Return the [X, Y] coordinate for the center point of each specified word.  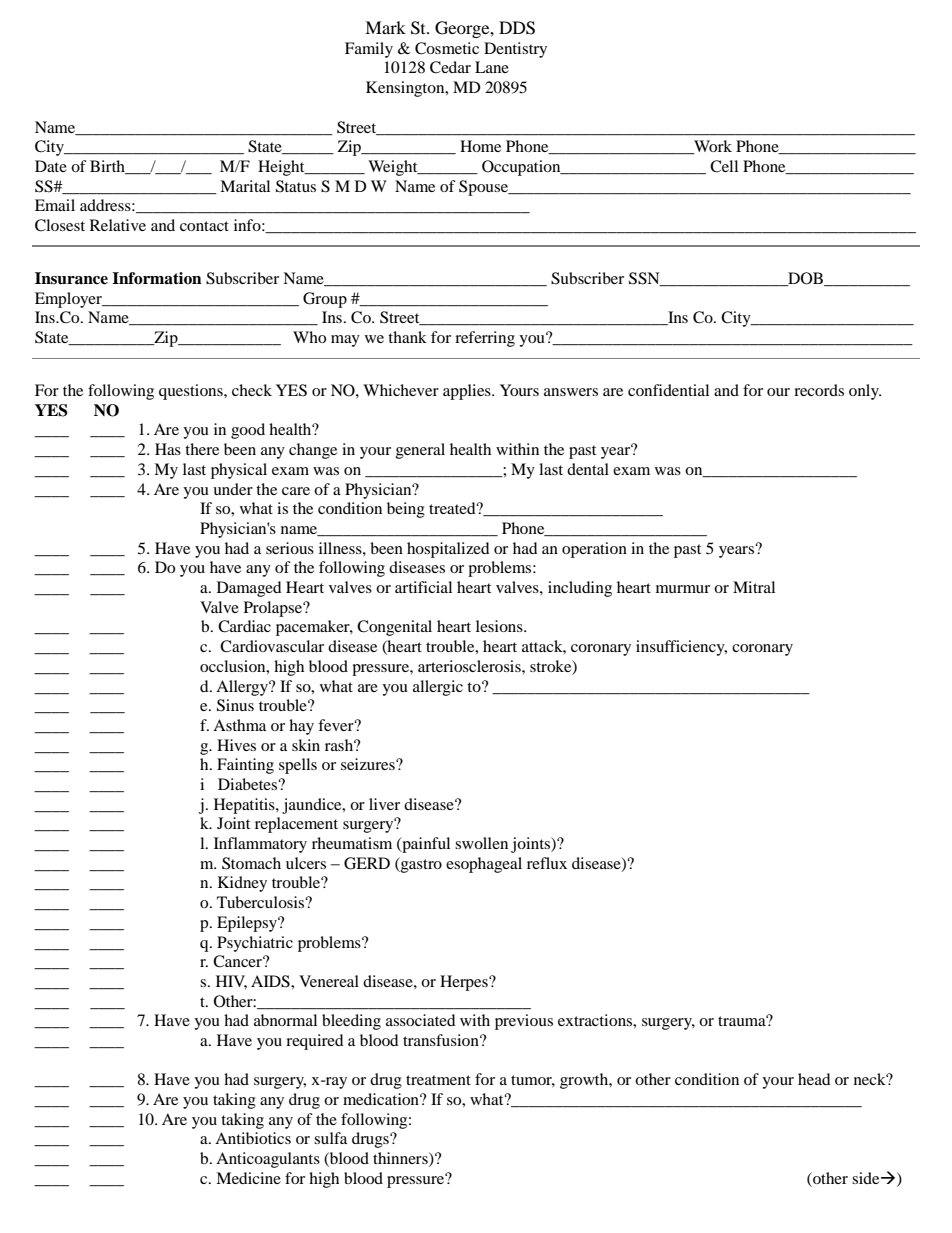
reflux [547, 863]
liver [384, 804]
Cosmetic [447, 48]
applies [468, 392]
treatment [438, 1080]
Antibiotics [253, 1138]
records [819, 390]
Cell [724, 166]
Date [51, 166]
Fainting [245, 766]
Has [168, 449]
